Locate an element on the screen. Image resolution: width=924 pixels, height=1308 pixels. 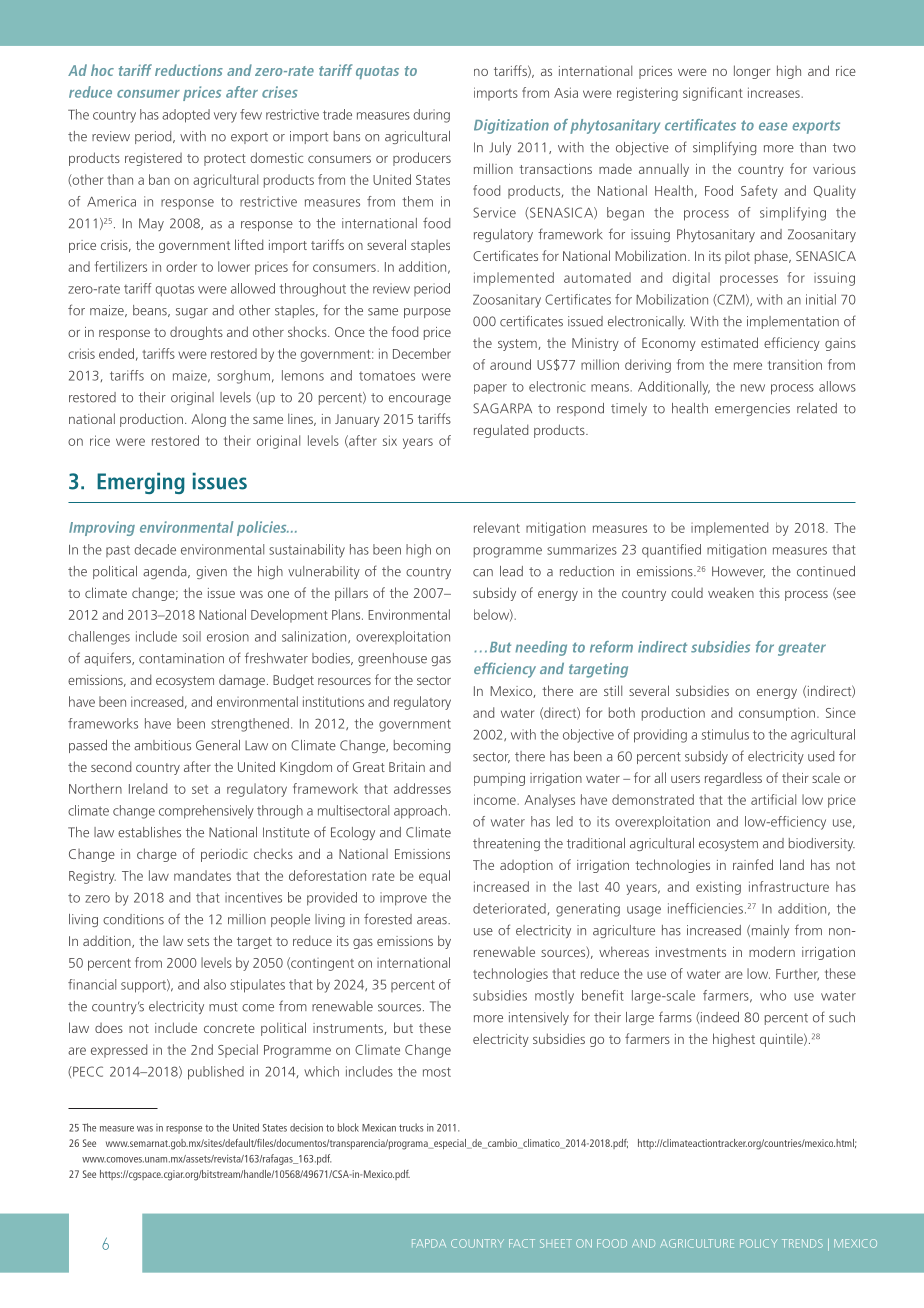
during is located at coordinates (432, 116).
